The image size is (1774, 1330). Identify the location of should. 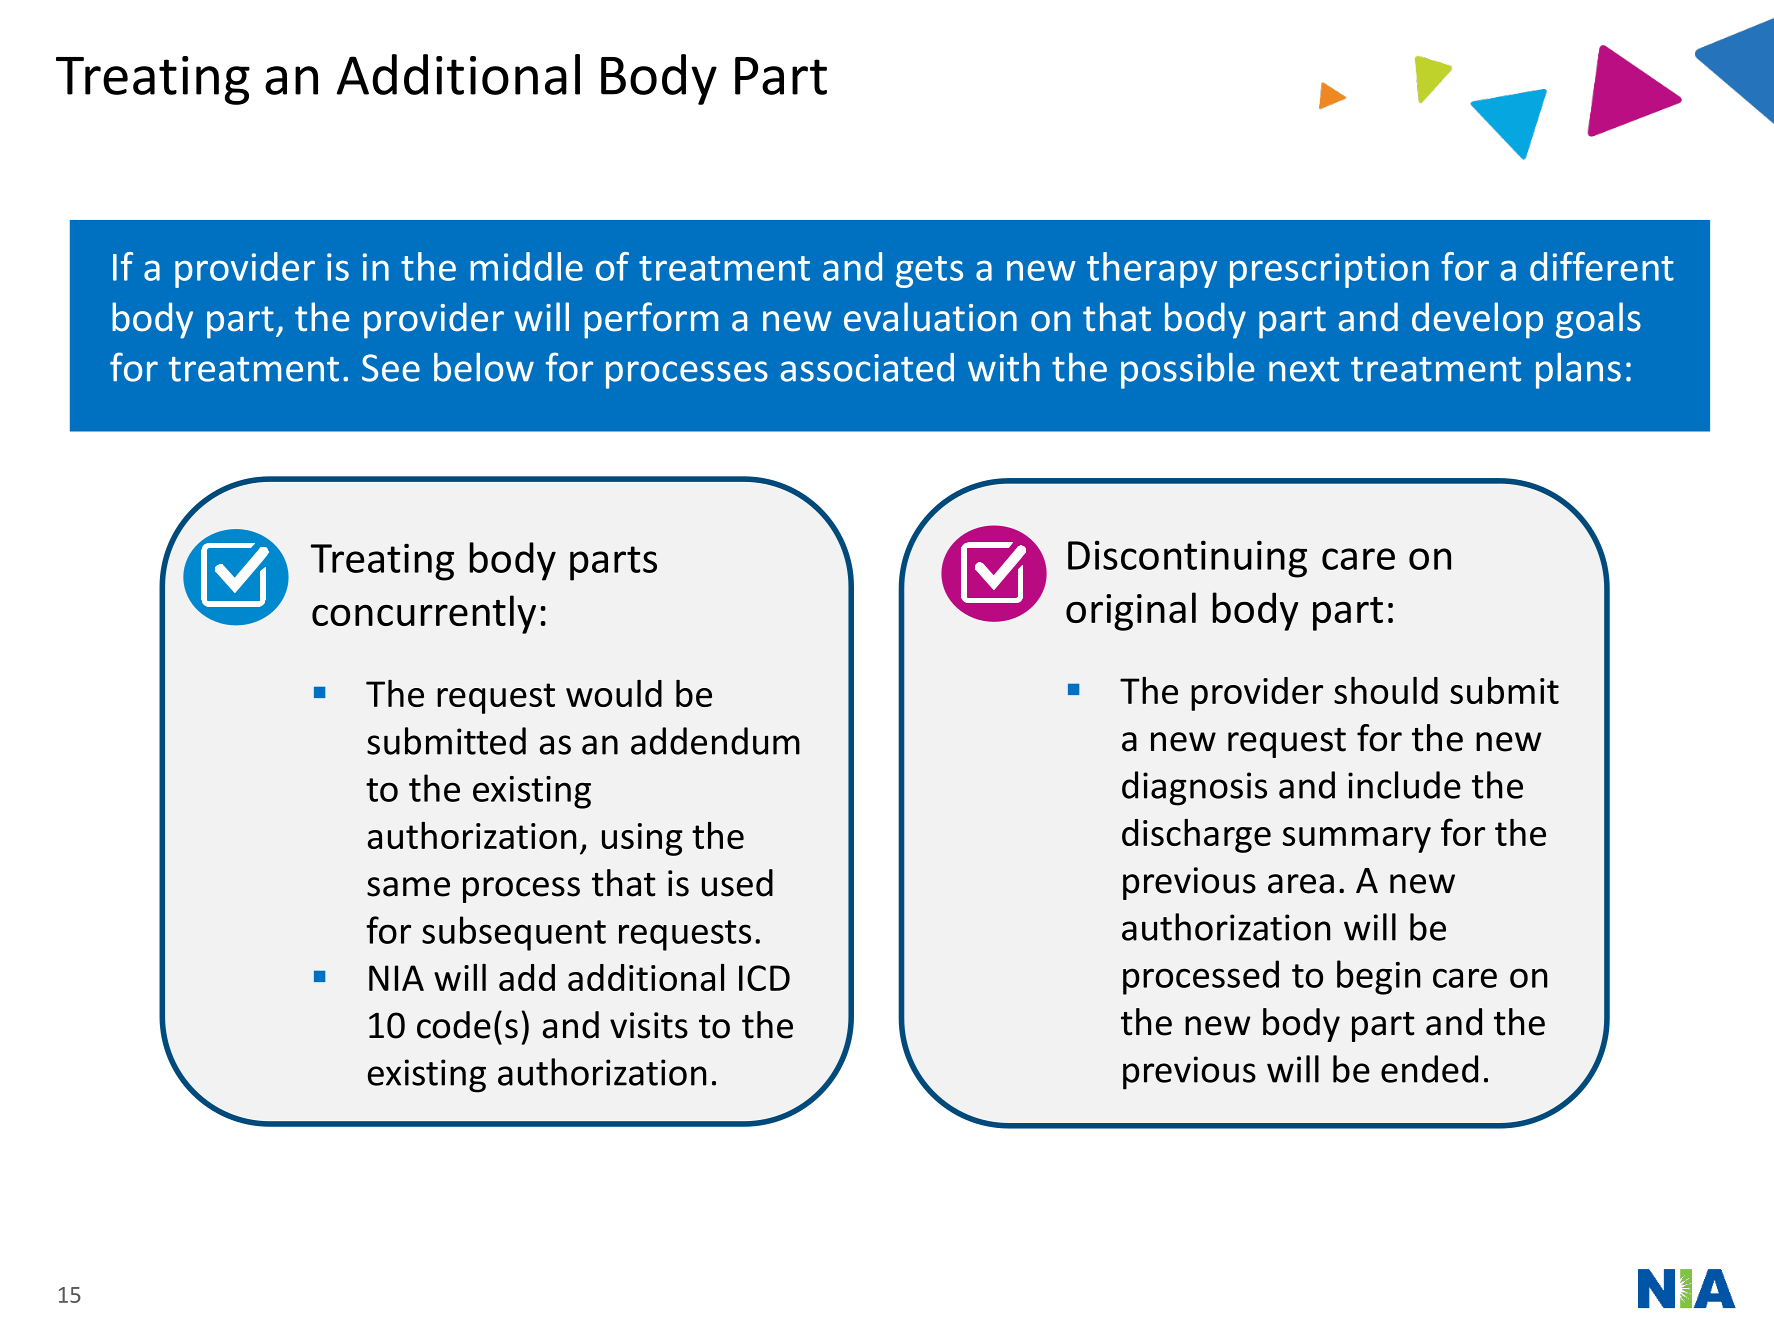
(1386, 690).
